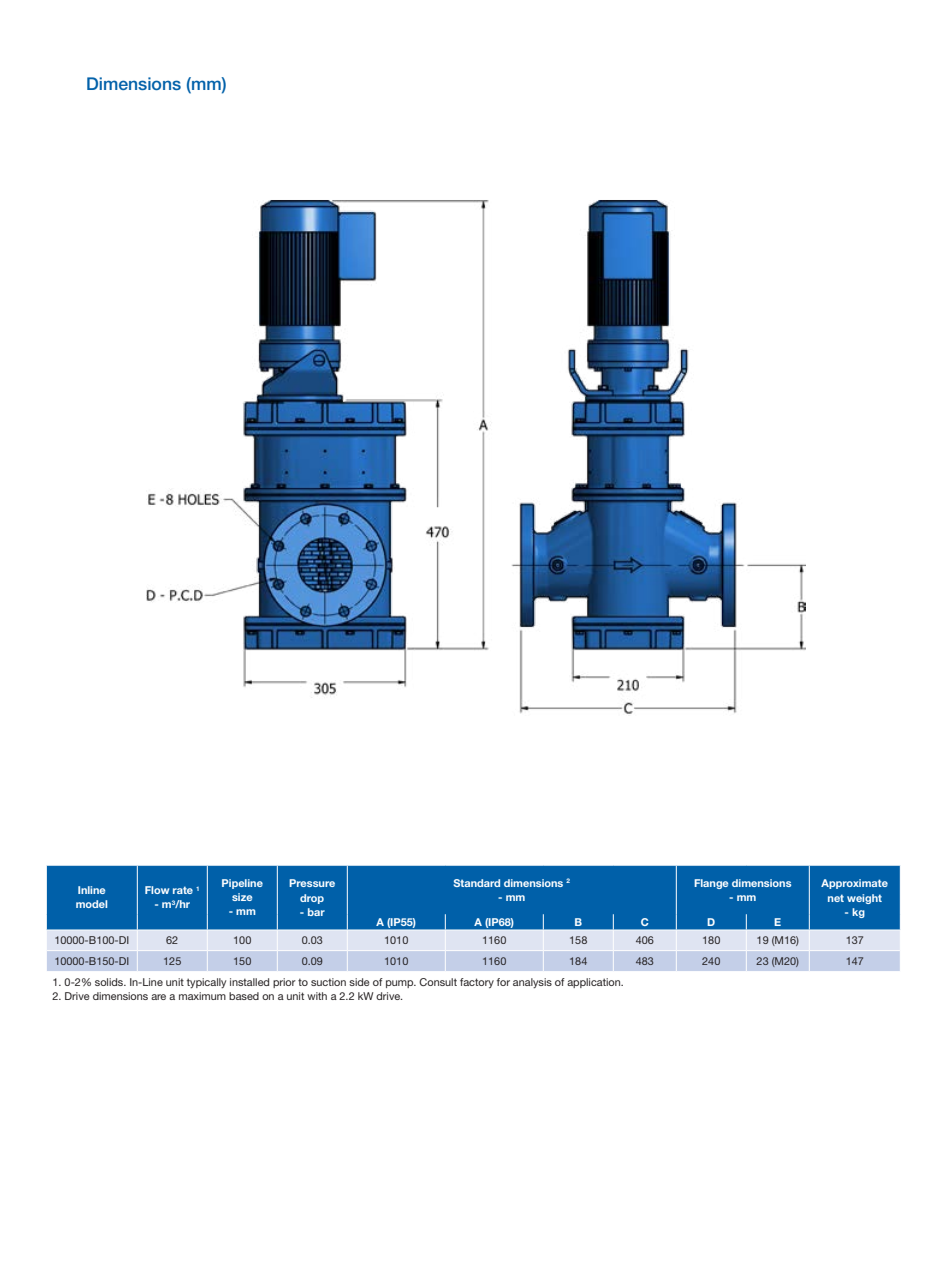 The width and height of the screenshot is (952, 1270). What do you see at coordinates (503, 982) in the screenshot?
I see `for` at bounding box center [503, 982].
